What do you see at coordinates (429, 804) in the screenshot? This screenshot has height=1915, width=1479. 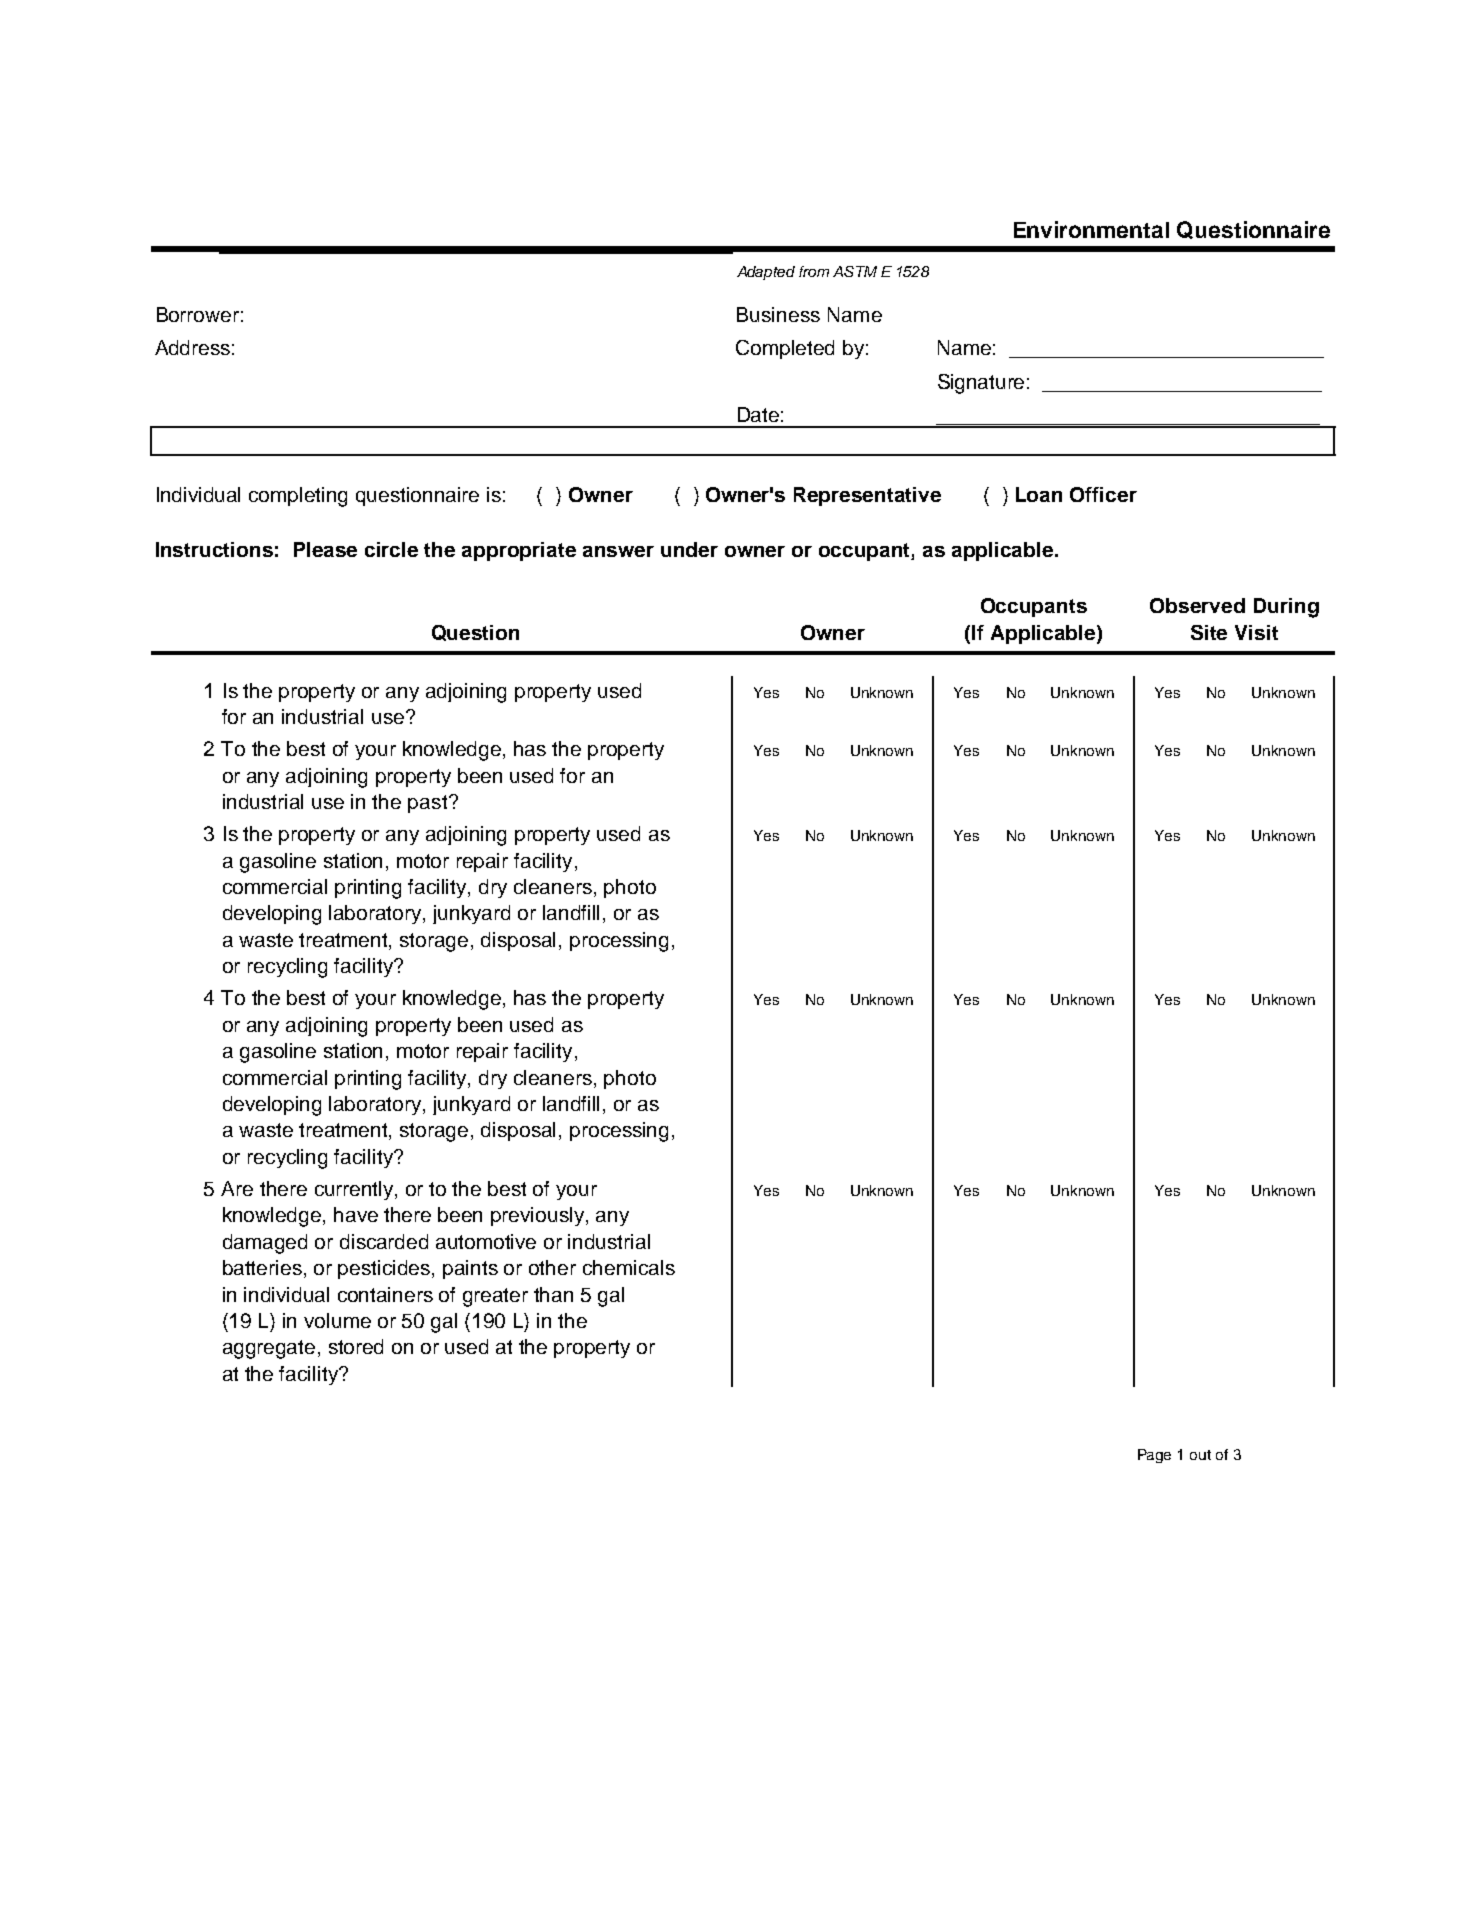 I see `past` at bounding box center [429, 804].
